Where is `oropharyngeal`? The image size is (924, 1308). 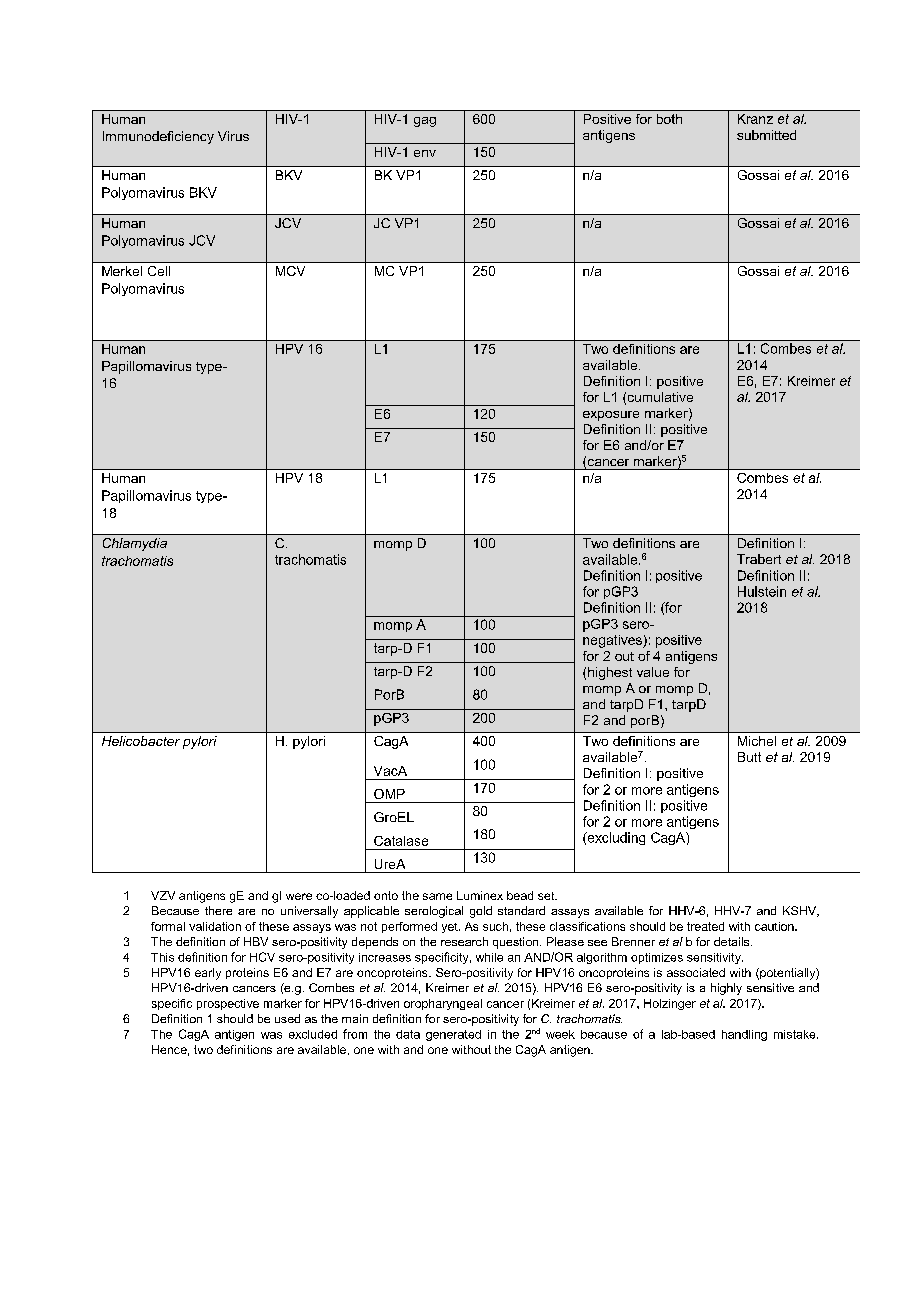 oropharyngeal is located at coordinates (443, 1004).
